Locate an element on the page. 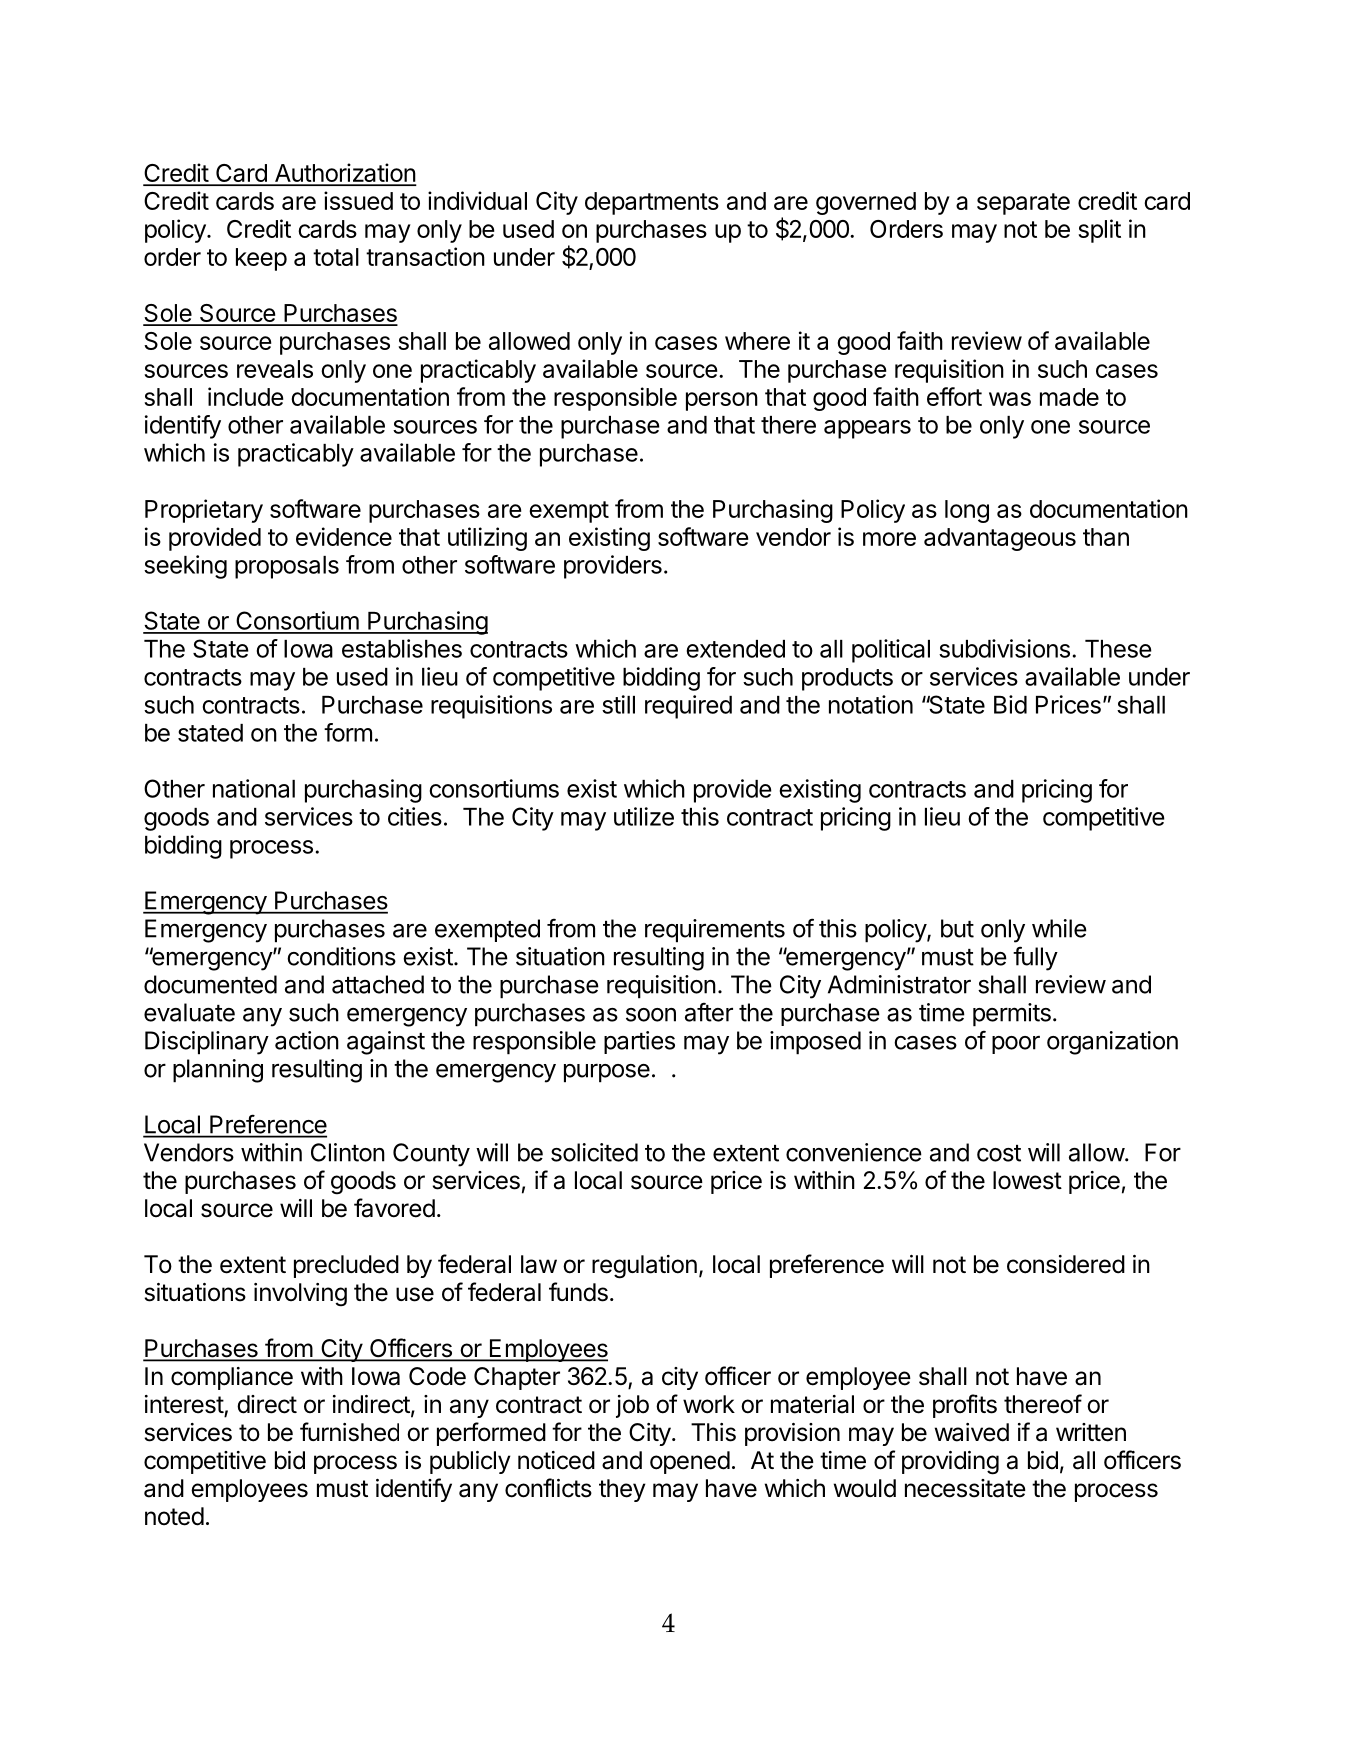 This page has height=1752, width=1353. subdivisions is located at coordinates (1004, 648).
